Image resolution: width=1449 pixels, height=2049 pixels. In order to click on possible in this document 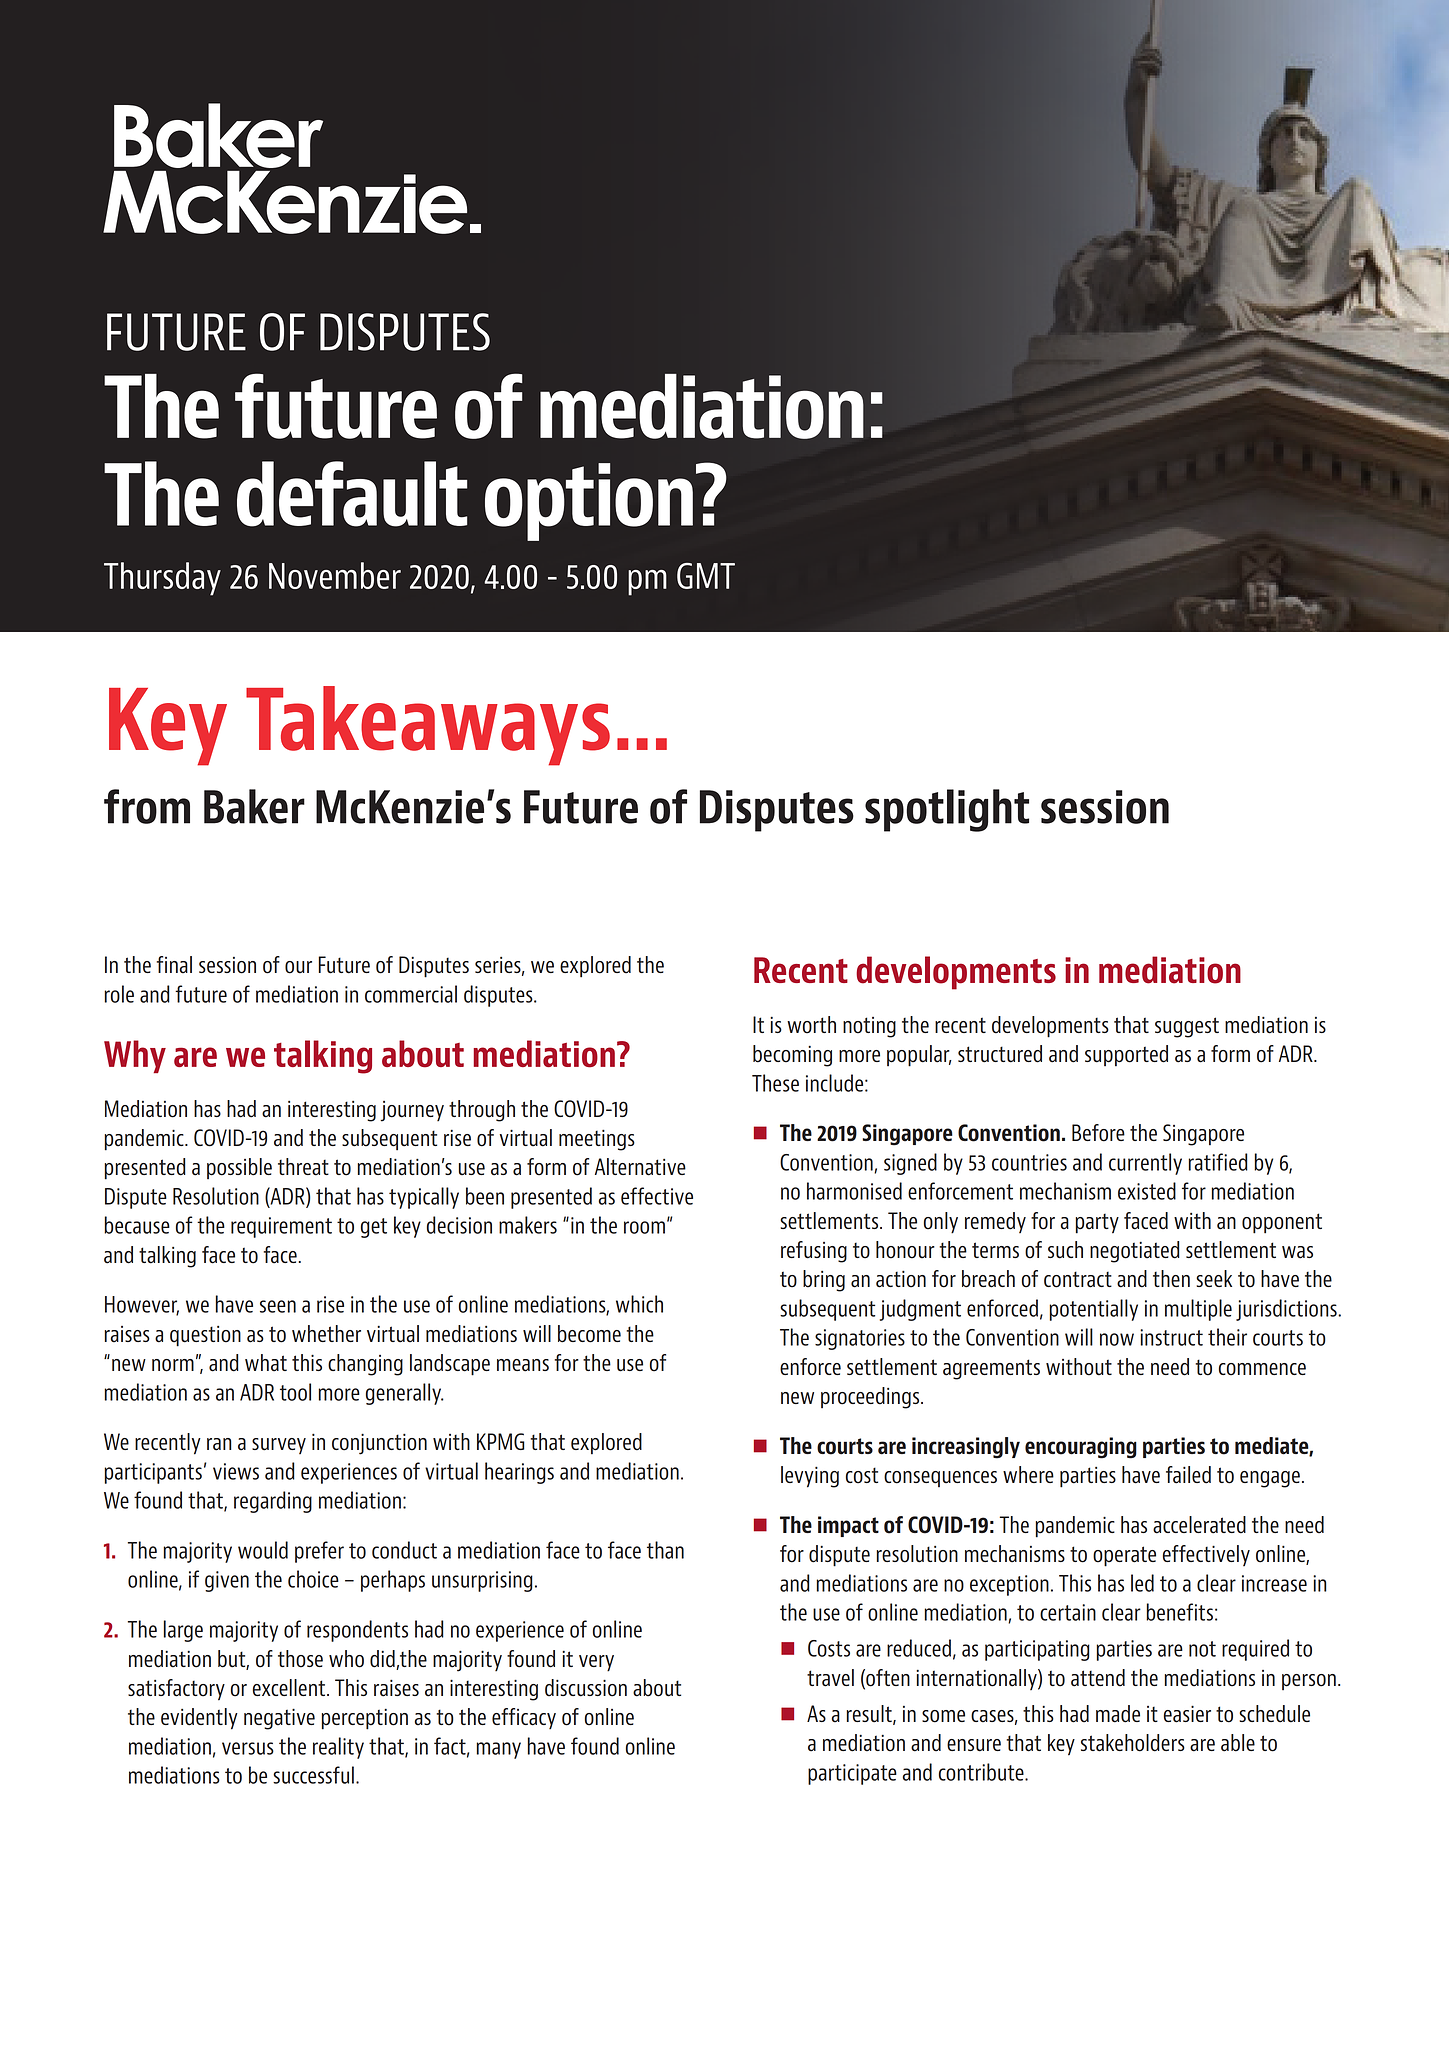, I will do `click(239, 1168)`.
